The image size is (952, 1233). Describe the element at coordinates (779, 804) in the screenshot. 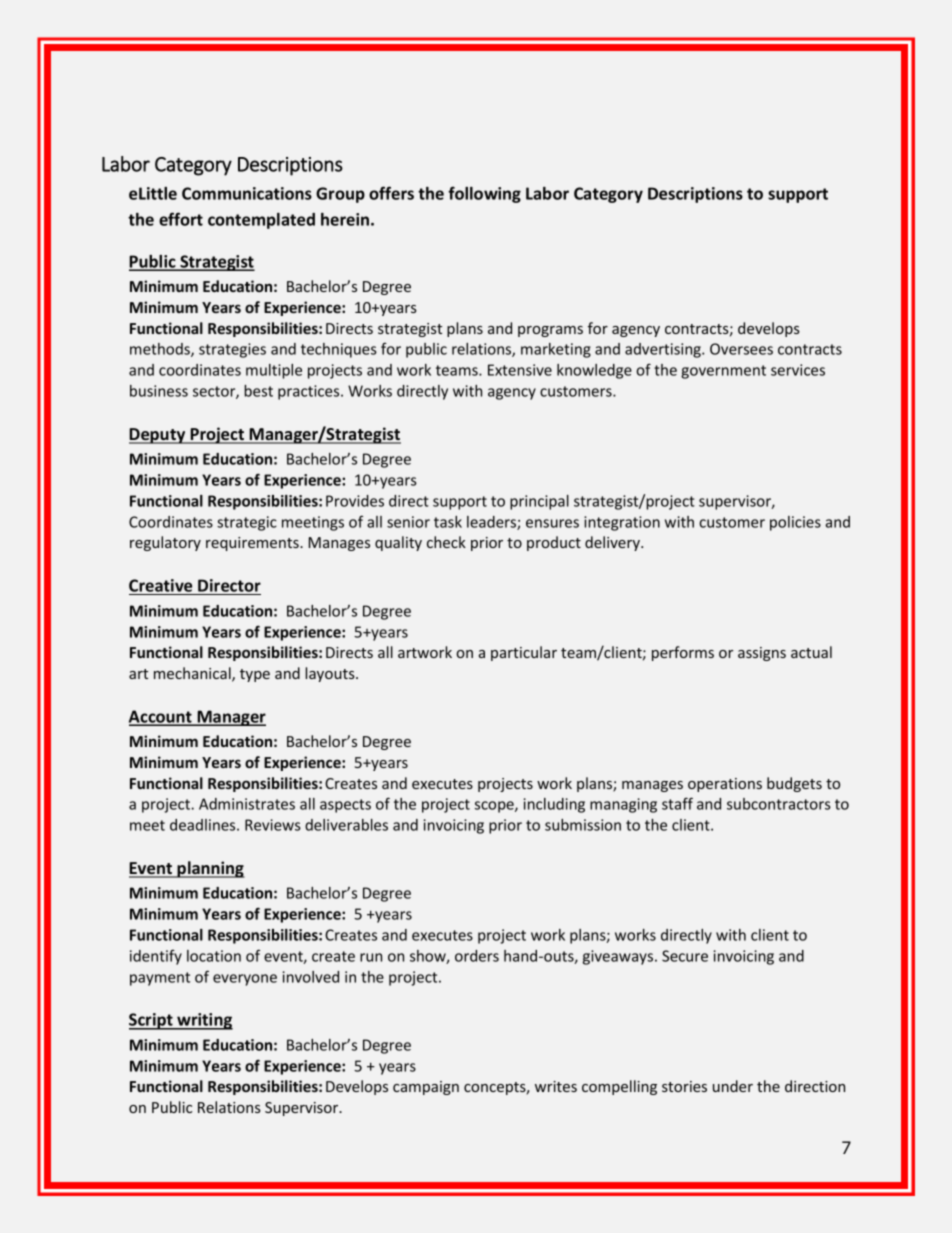

I see `subcontractors` at that location.
